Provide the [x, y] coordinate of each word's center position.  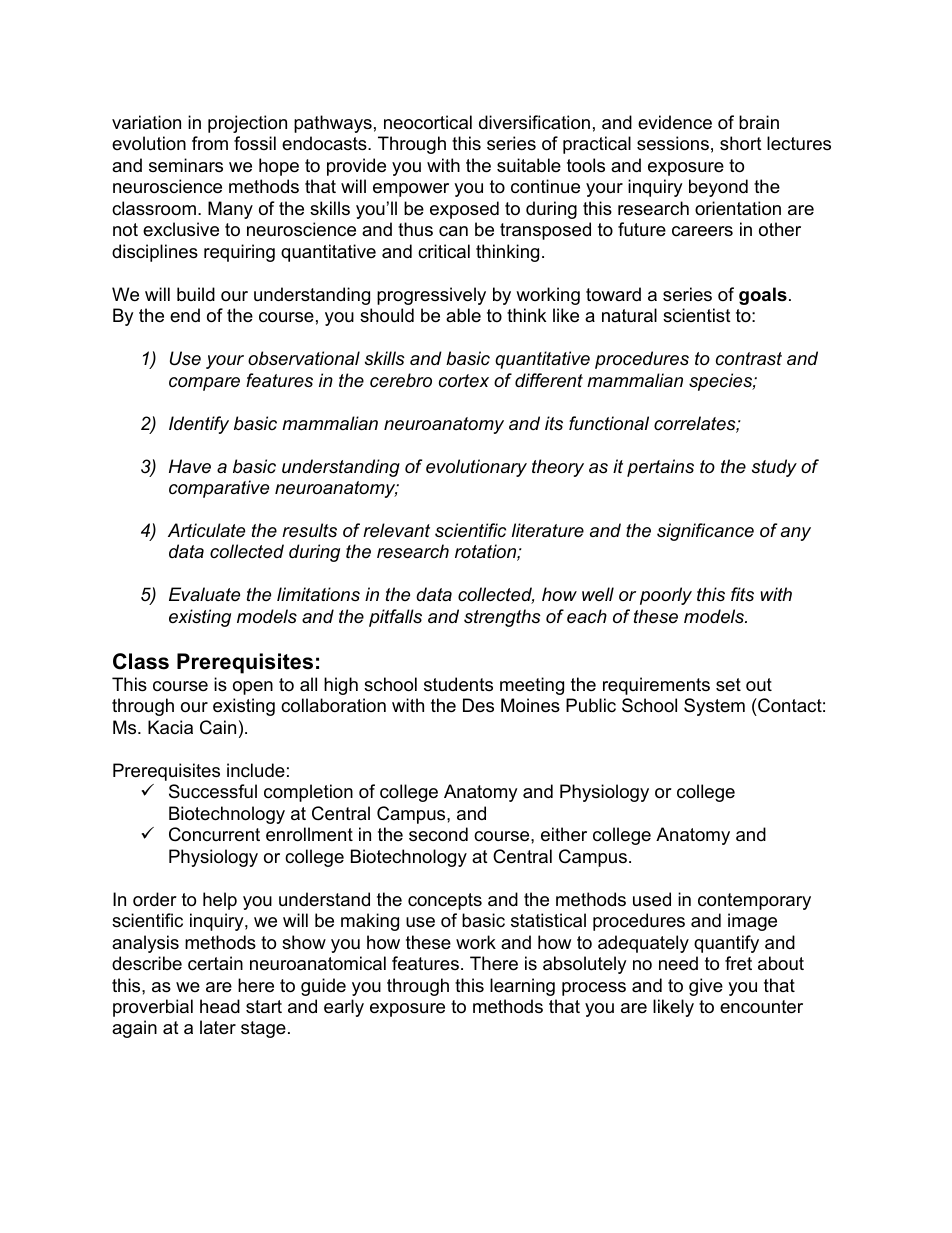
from [210, 143]
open [253, 688]
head [220, 1006]
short [741, 143]
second [438, 834]
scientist [697, 315]
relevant [396, 530]
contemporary [754, 901]
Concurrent [214, 834]
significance [705, 532]
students [458, 684]
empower [411, 190]
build [196, 294]
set [728, 685]
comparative [219, 489]
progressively [431, 296]
